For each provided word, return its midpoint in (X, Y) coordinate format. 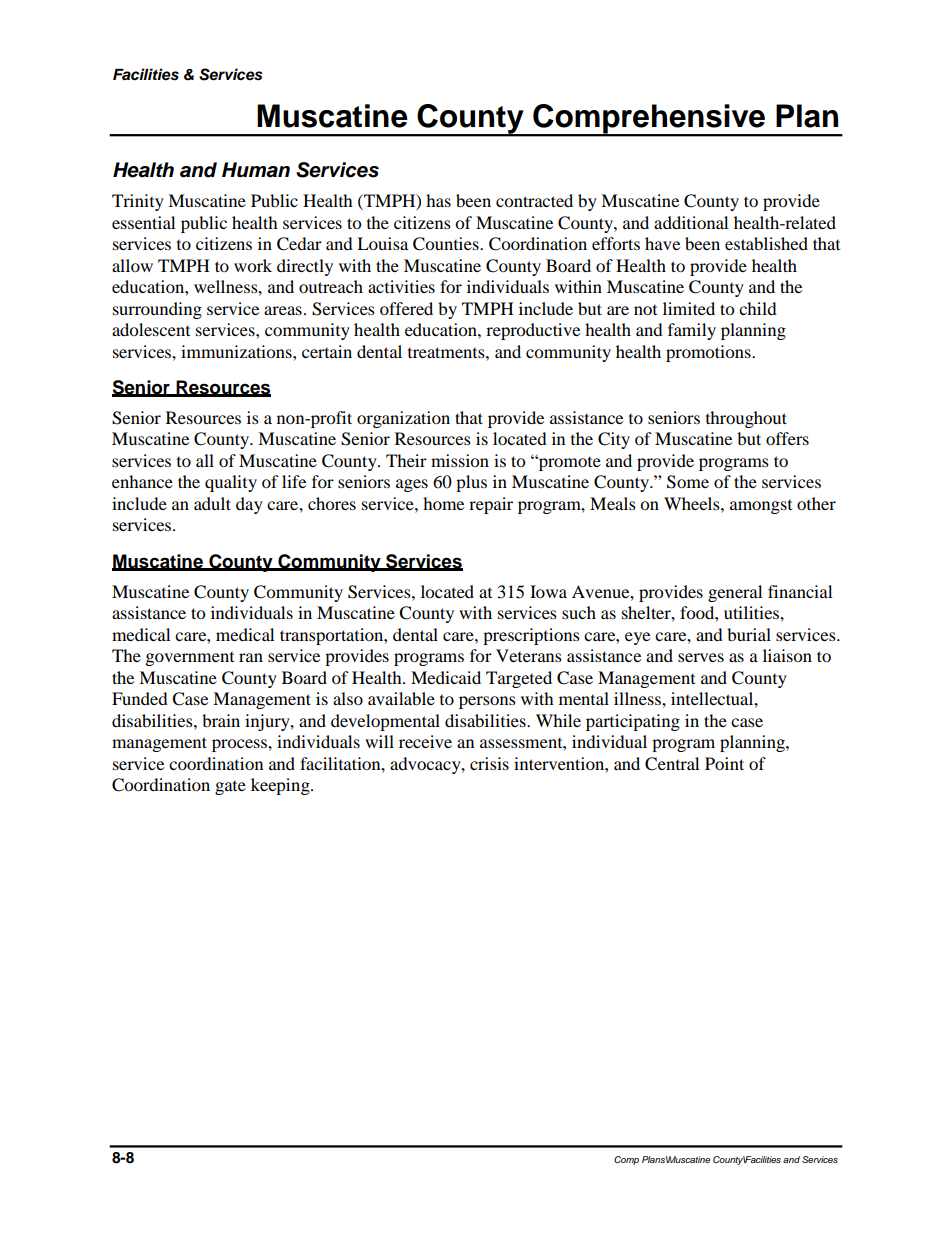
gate (230, 788)
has (438, 200)
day (249, 505)
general (735, 593)
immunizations (237, 351)
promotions (709, 353)
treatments (447, 352)
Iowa (548, 591)
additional (691, 222)
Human (256, 170)
